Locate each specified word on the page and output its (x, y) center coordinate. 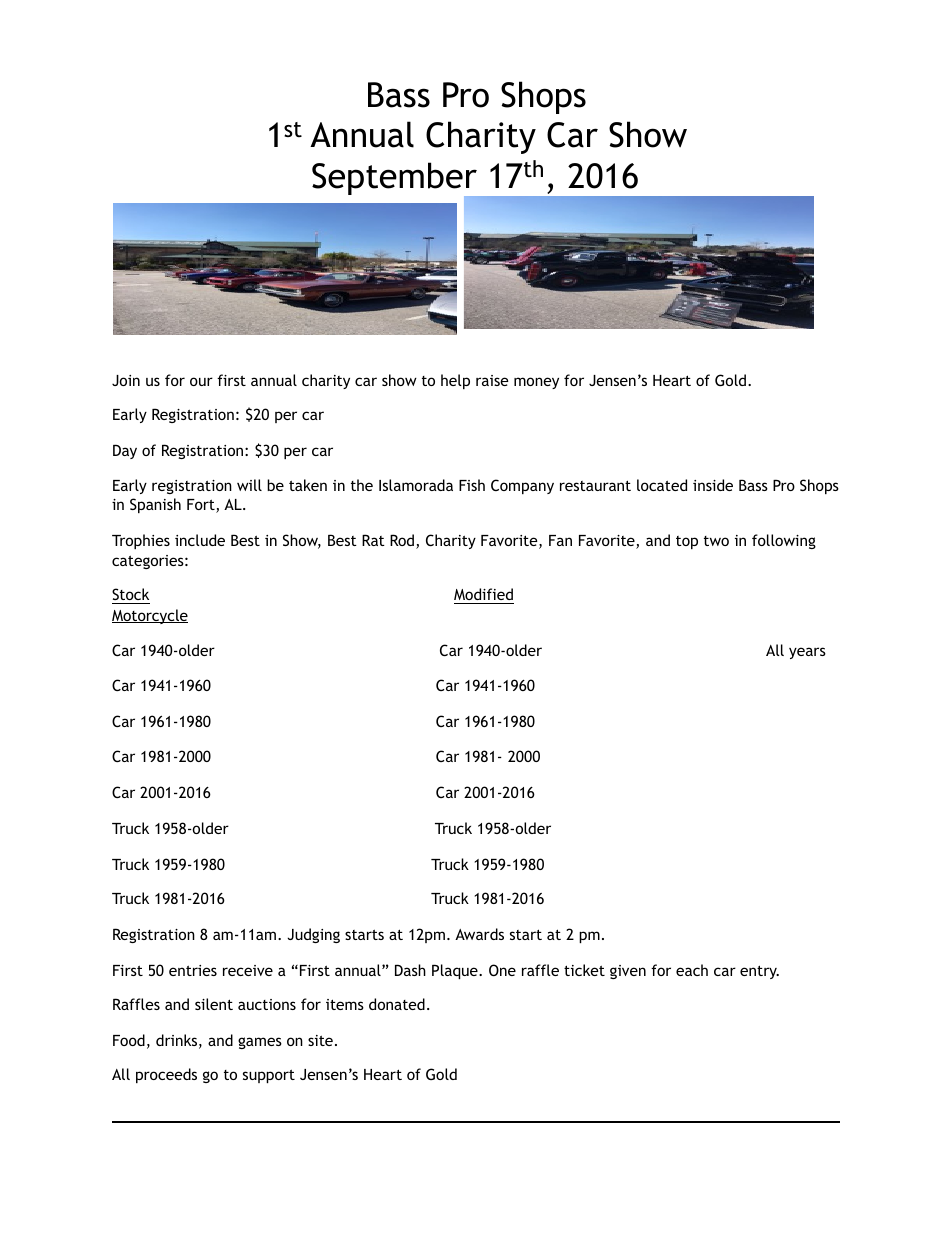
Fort (202, 506)
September (395, 180)
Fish (472, 485)
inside (713, 485)
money (536, 383)
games (260, 1043)
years (807, 653)
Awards (479, 934)
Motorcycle (150, 616)
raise (492, 380)
